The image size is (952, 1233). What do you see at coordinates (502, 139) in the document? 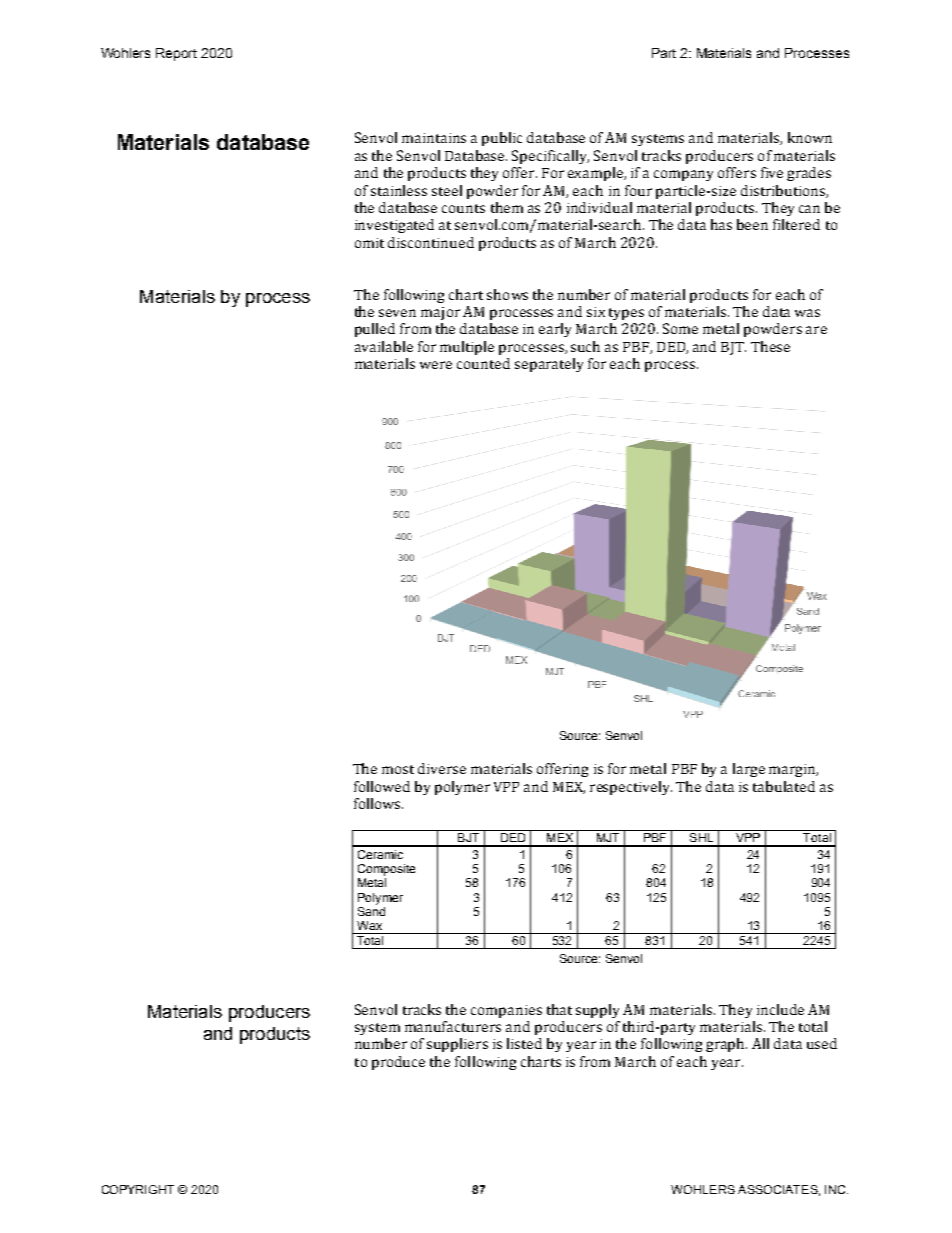
I see `public` at bounding box center [502, 139].
